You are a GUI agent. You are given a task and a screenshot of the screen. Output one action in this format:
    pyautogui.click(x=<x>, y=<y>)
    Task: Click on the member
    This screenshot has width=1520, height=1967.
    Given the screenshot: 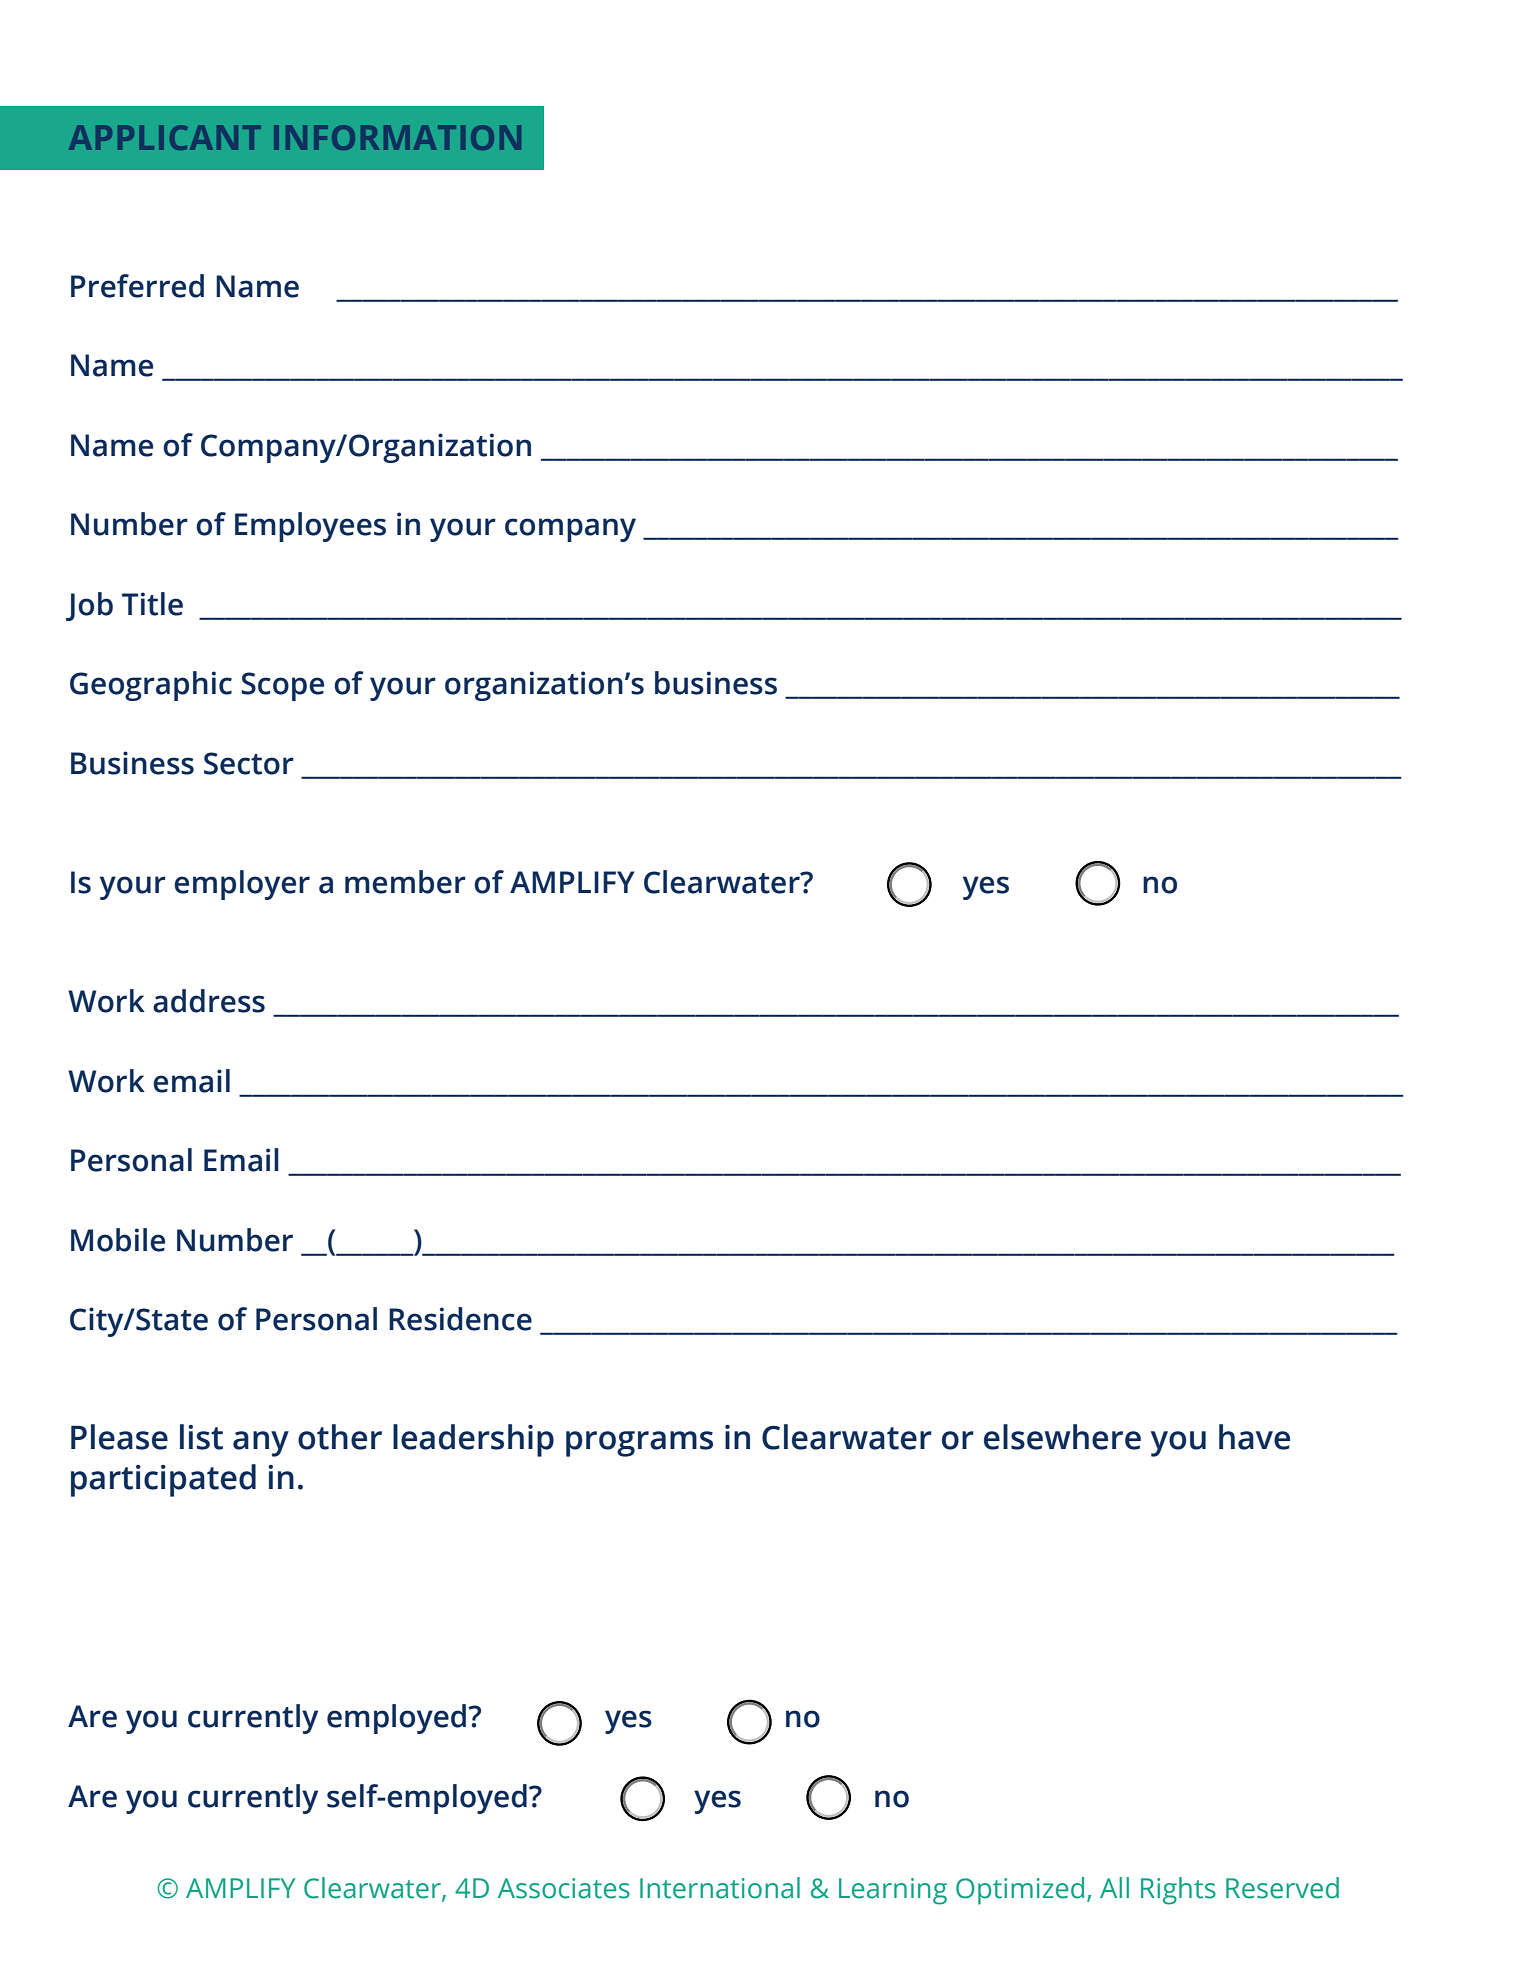 What is the action you would take?
    pyautogui.click(x=405, y=882)
